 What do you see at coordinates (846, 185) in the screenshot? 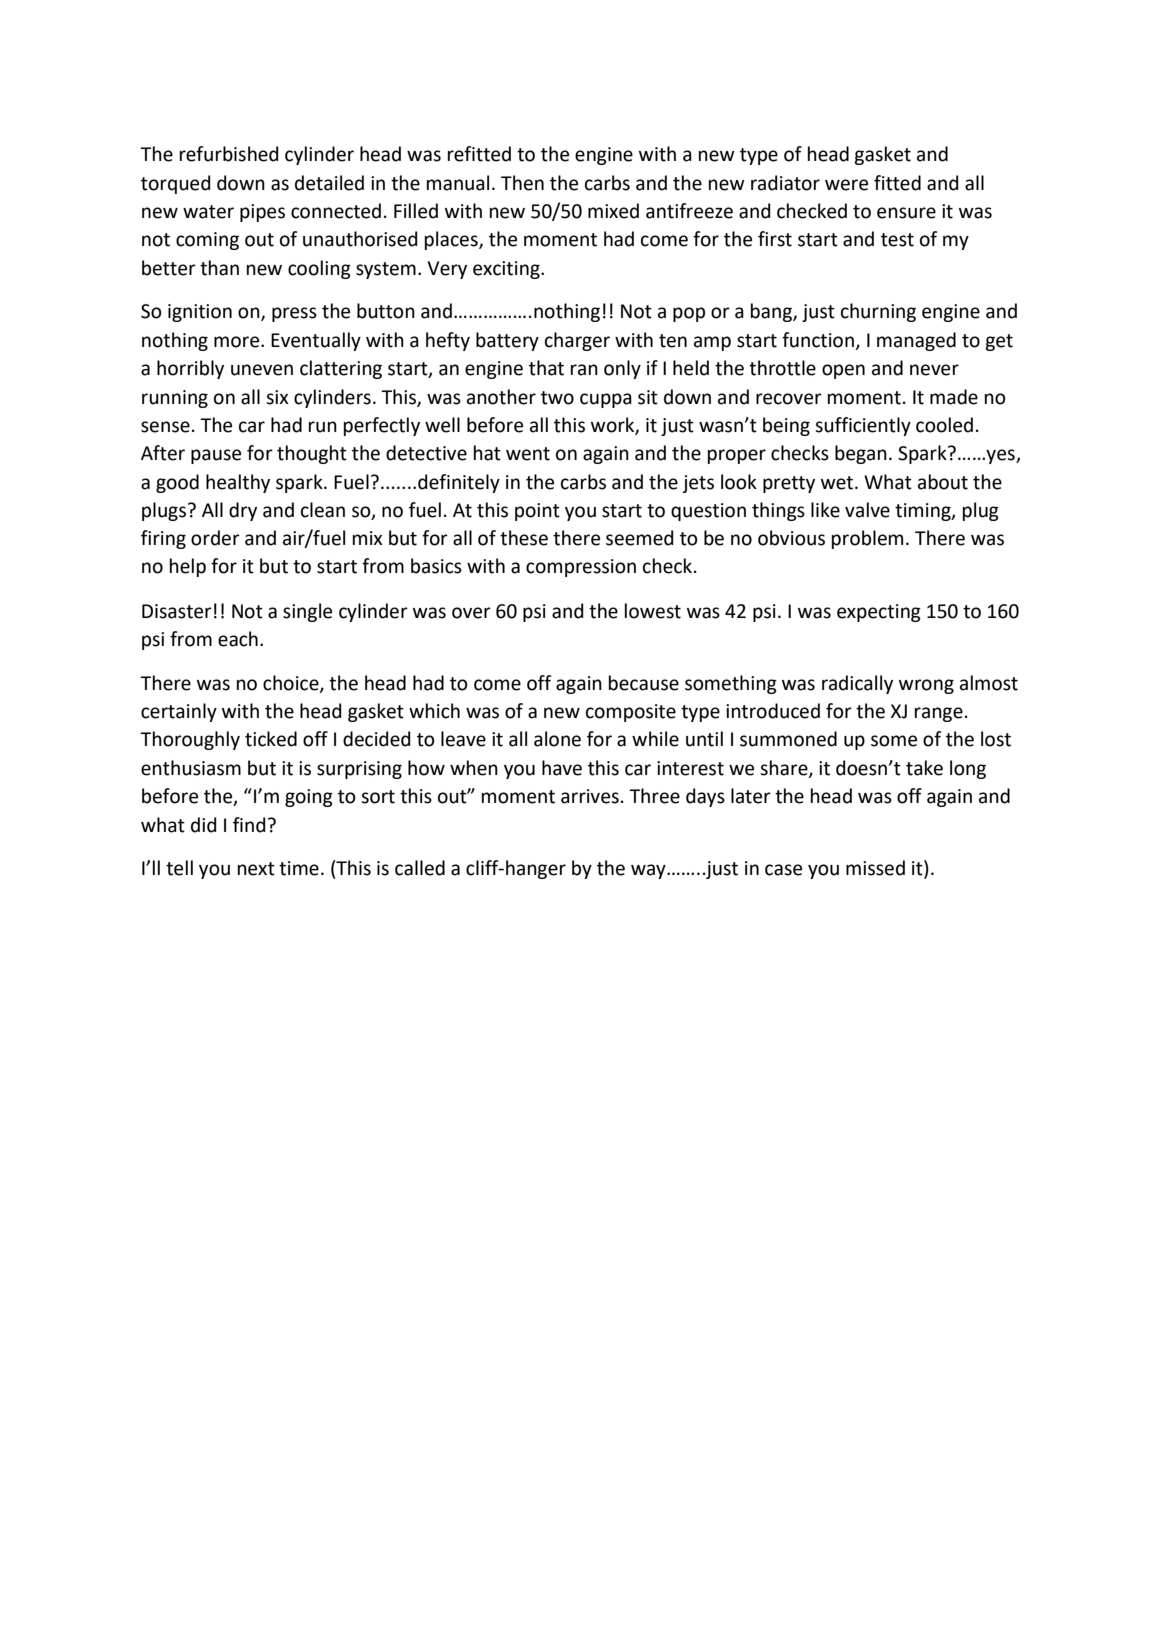
I see `were` at bounding box center [846, 185].
